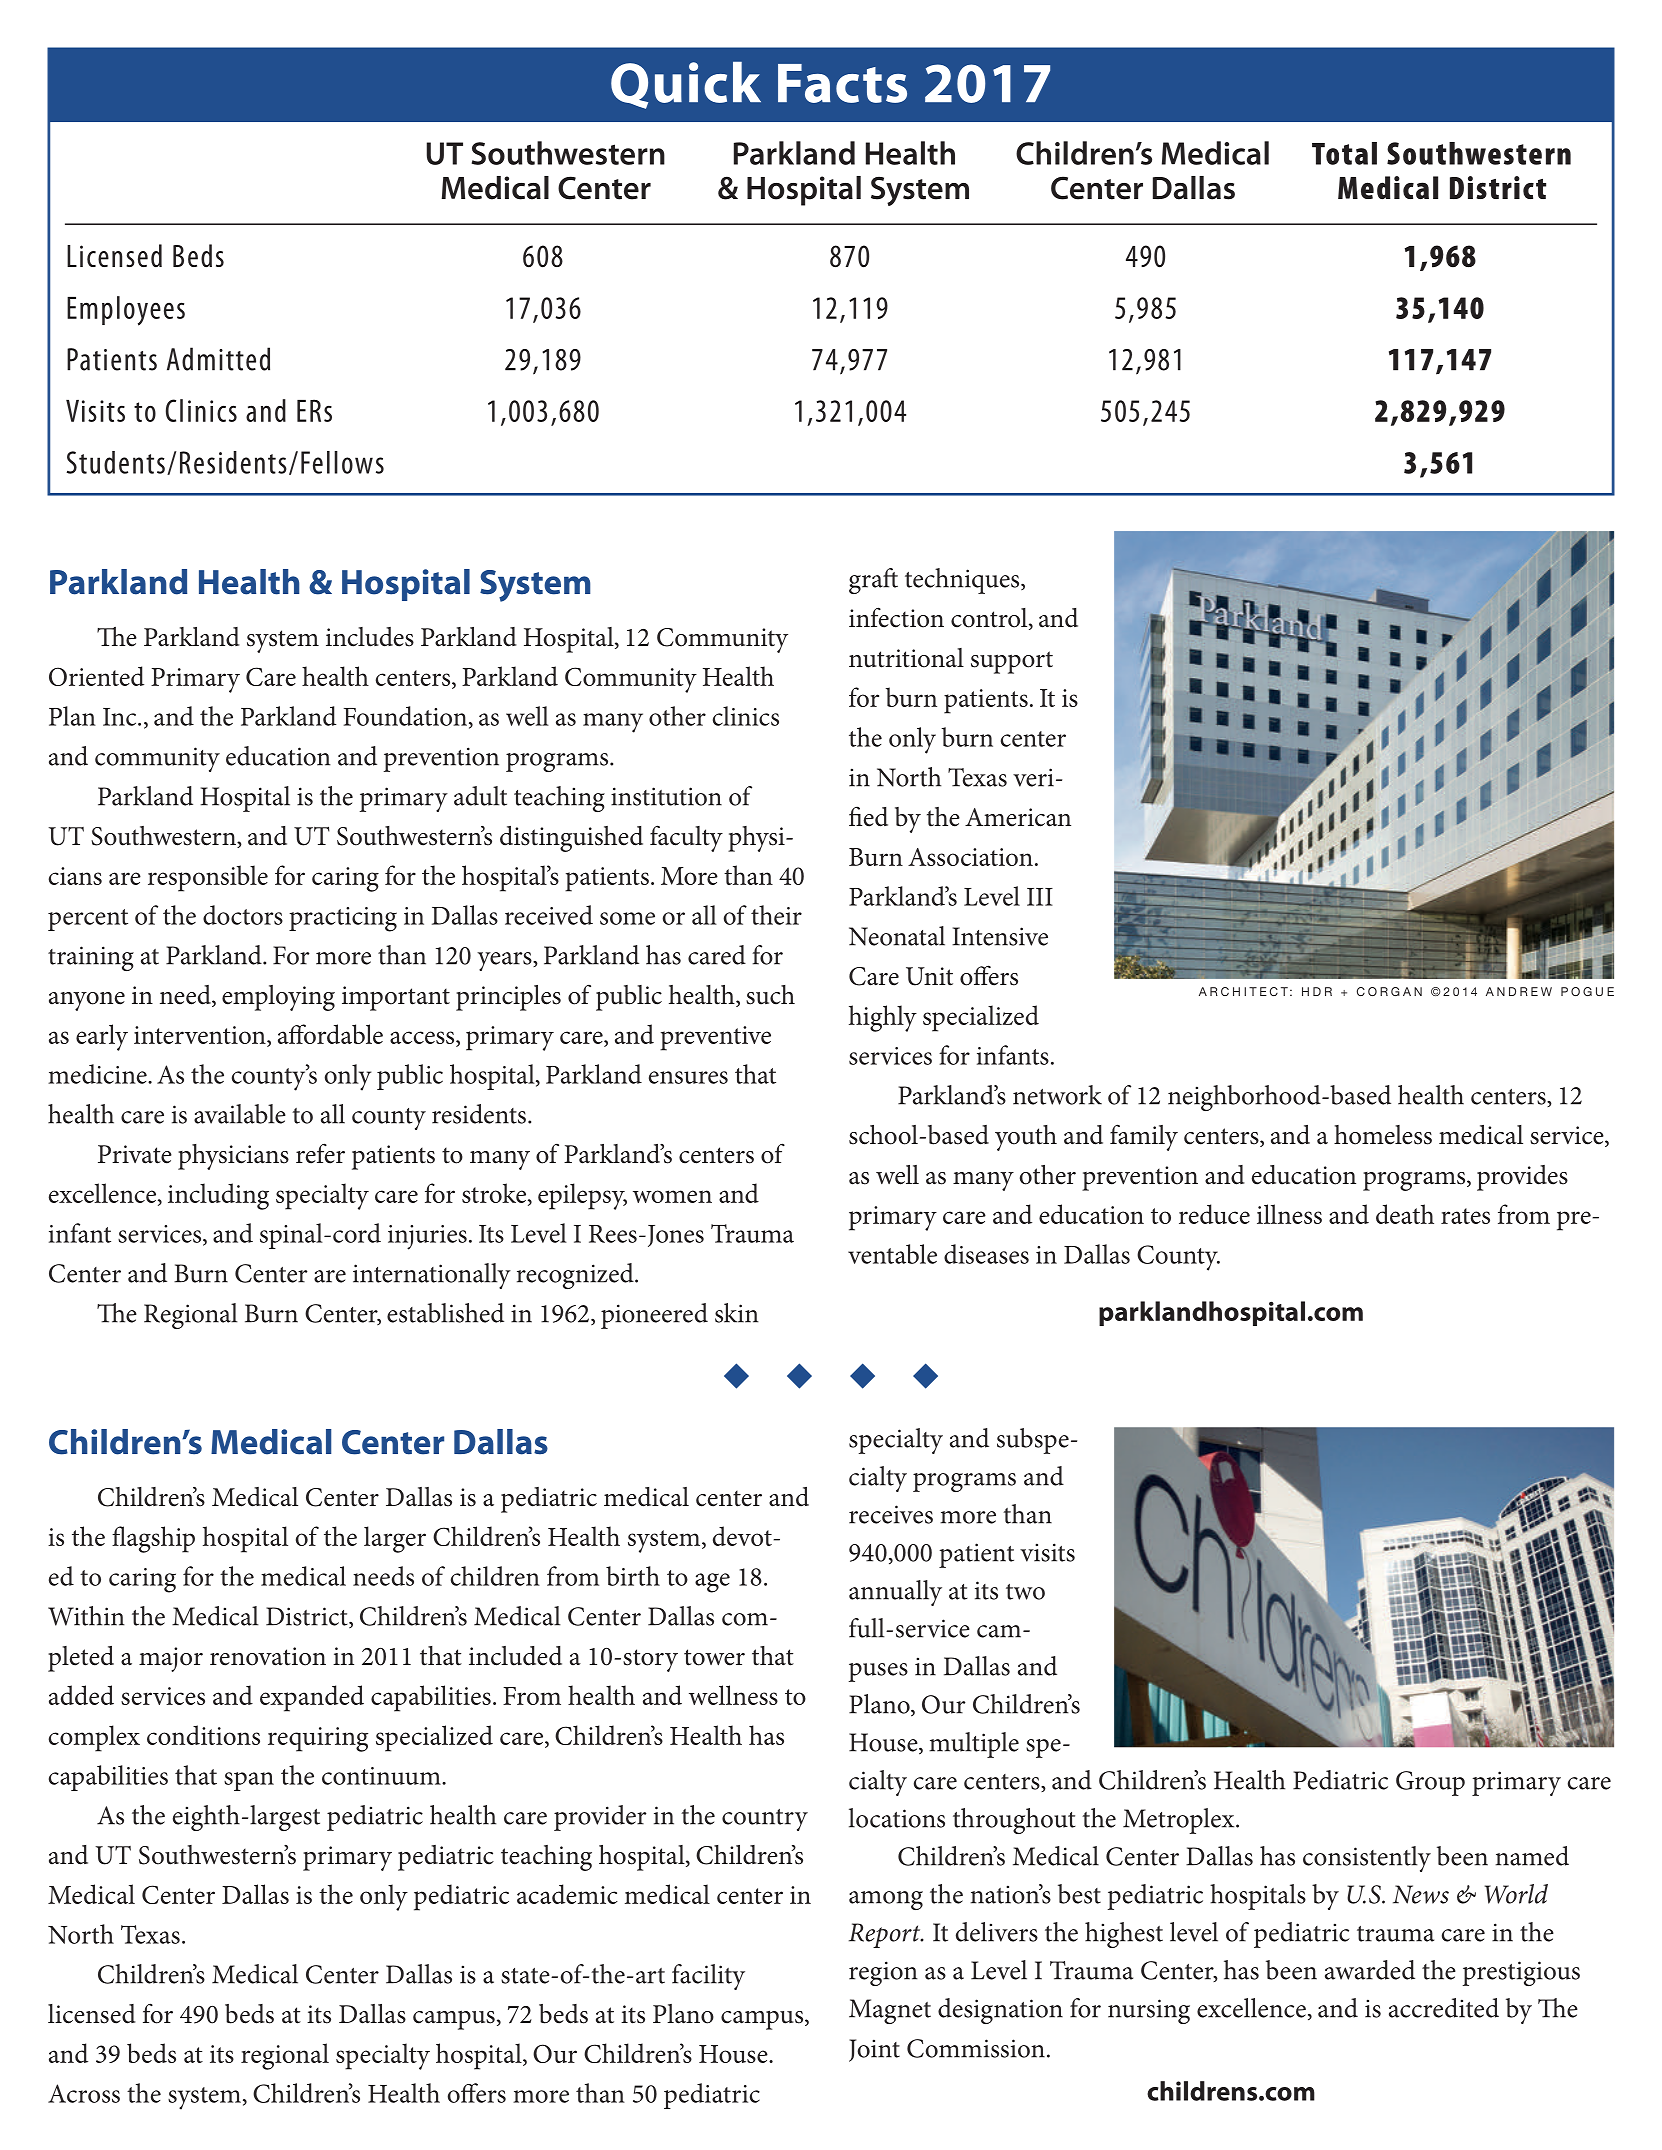 Image resolution: width=1662 pixels, height=2150 pixels. What do you see at coordinates (84, 2093) in the document?
I see `Across` at bounding box center [84, 2093].
